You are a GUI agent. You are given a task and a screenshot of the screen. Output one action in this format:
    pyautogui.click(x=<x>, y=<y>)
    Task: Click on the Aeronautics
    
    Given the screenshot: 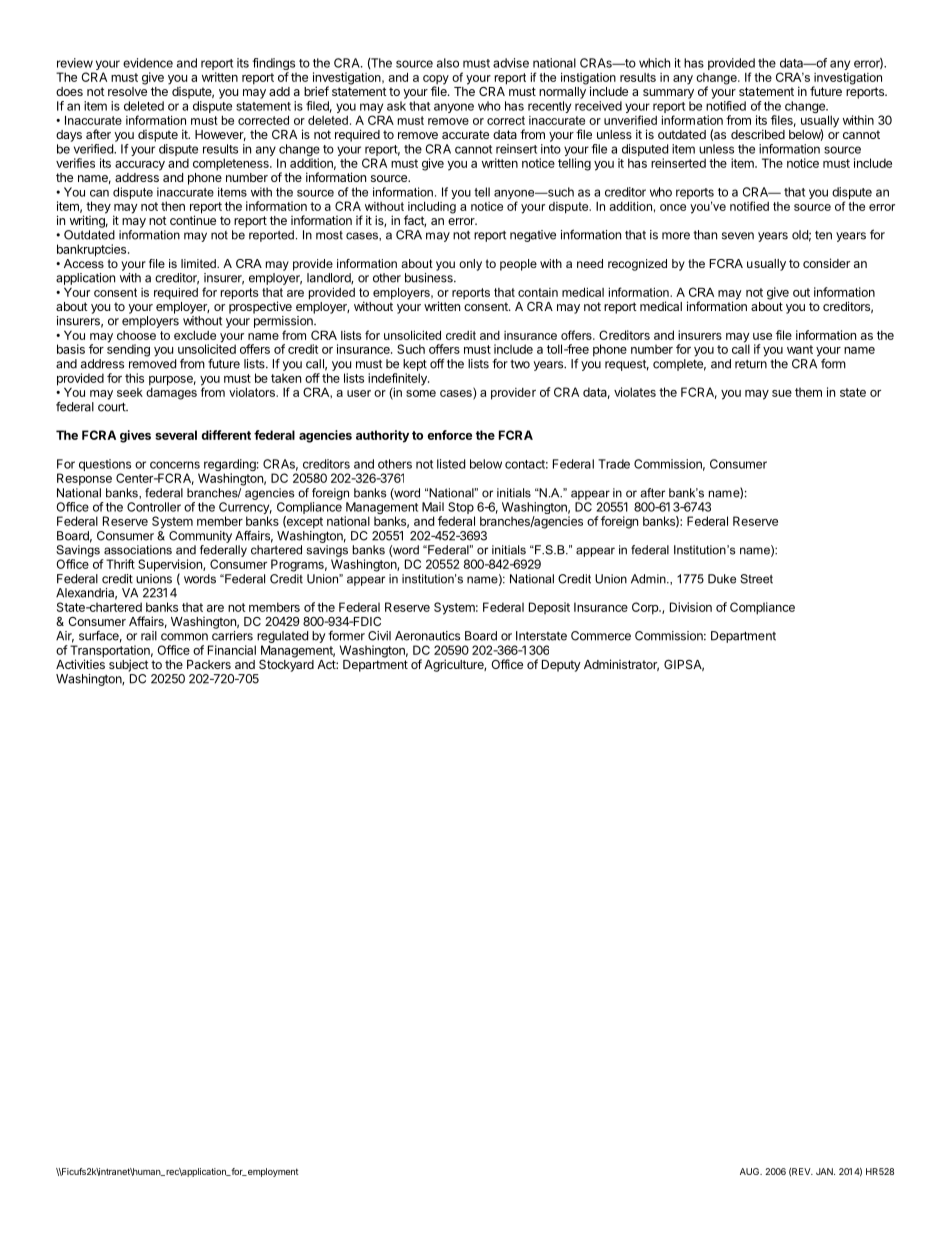 What is the action you would take?
    pyautogui.click(x=427, y=636)
